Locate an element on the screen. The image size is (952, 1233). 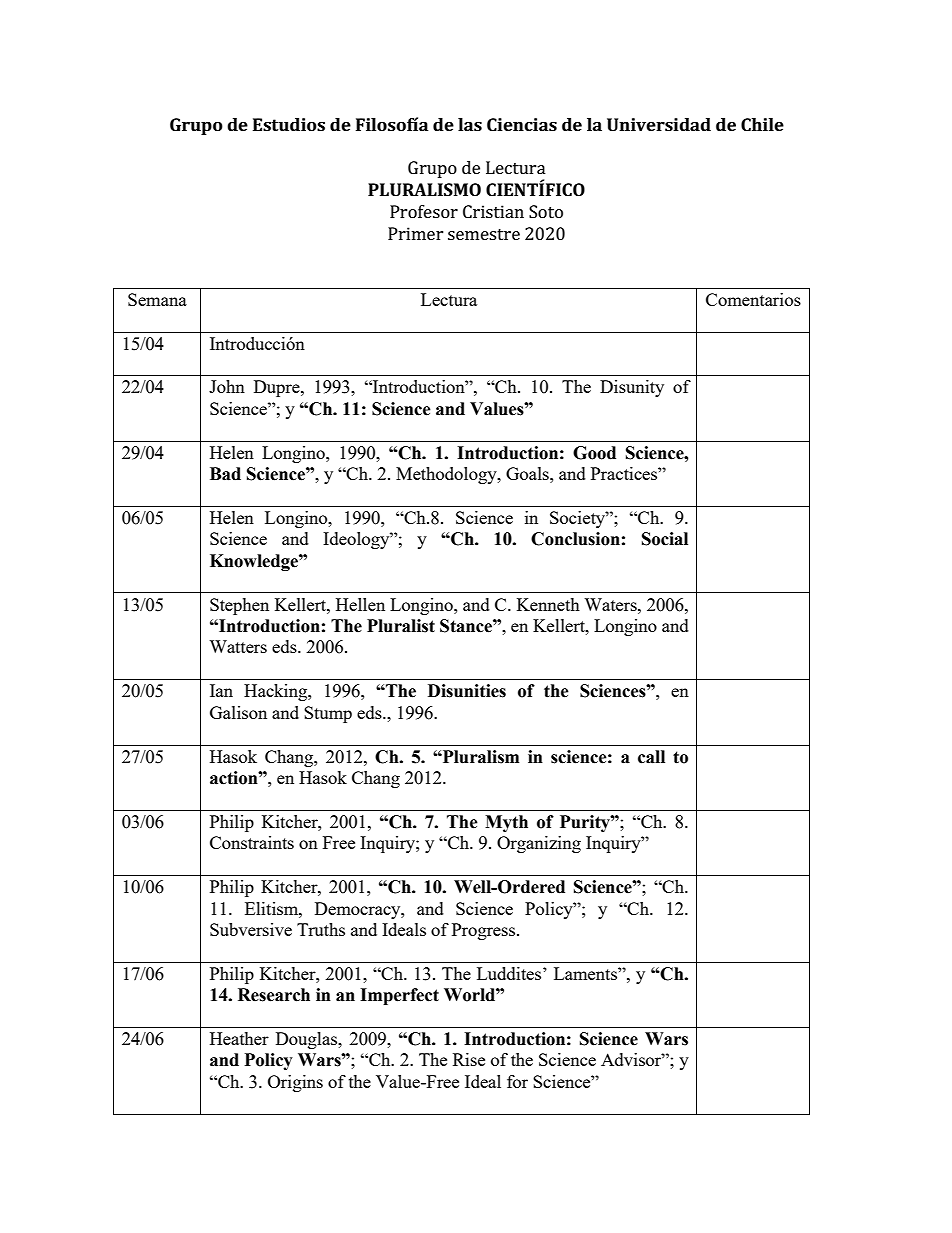
Semana is located at coordinates (157, 299).
